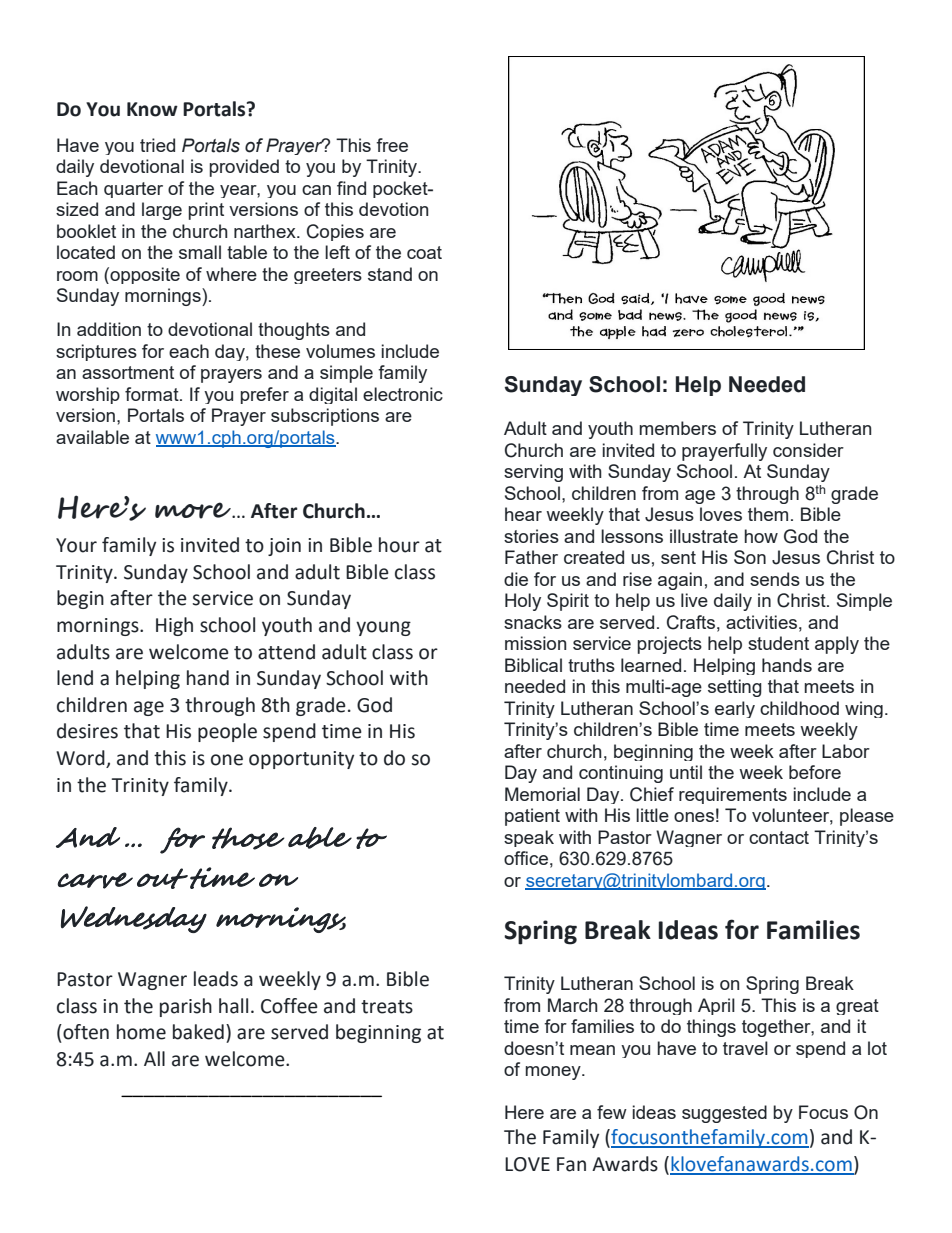  What do you see at coordinates (542, 794) in the document?
I see `Memorial` at bounding box center [542, 794].
